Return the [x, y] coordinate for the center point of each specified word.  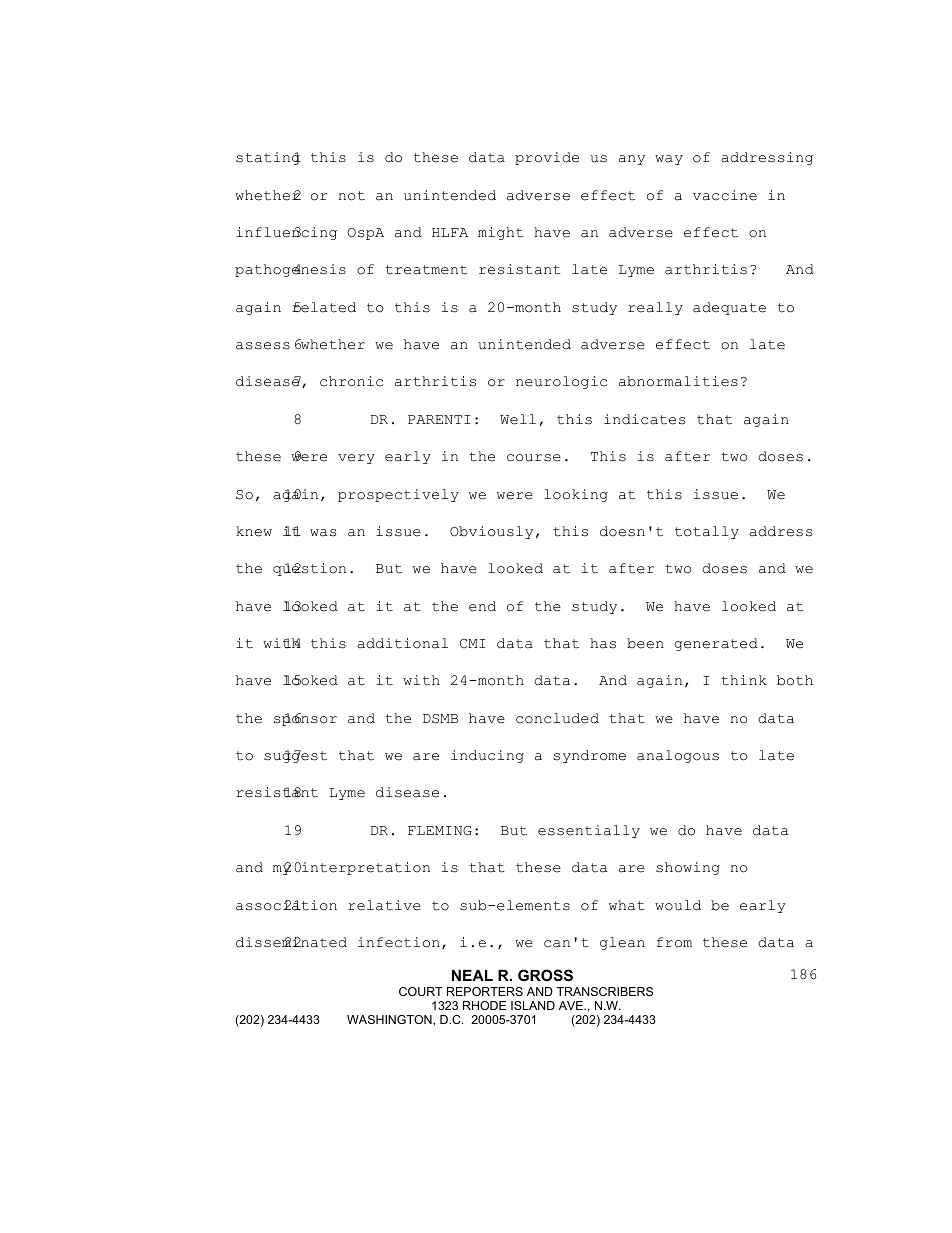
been [645, 643]
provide [547, 158]
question [309, 569]
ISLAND [533, 1005]
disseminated [291, 942]
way [669, 160]
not [351, 196]
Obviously [491, 532]
